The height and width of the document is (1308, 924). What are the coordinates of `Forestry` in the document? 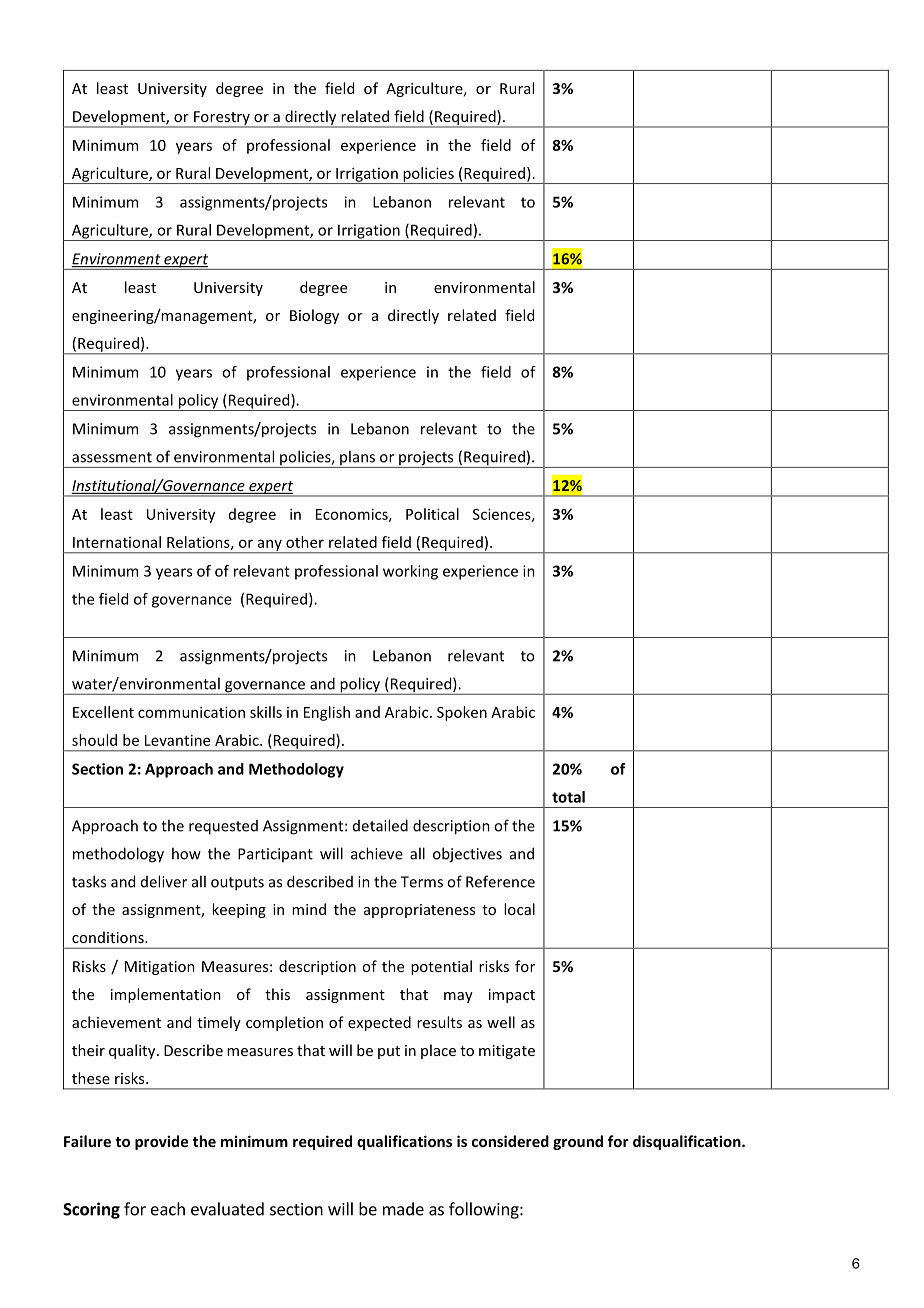 It's located at (222, 119).
